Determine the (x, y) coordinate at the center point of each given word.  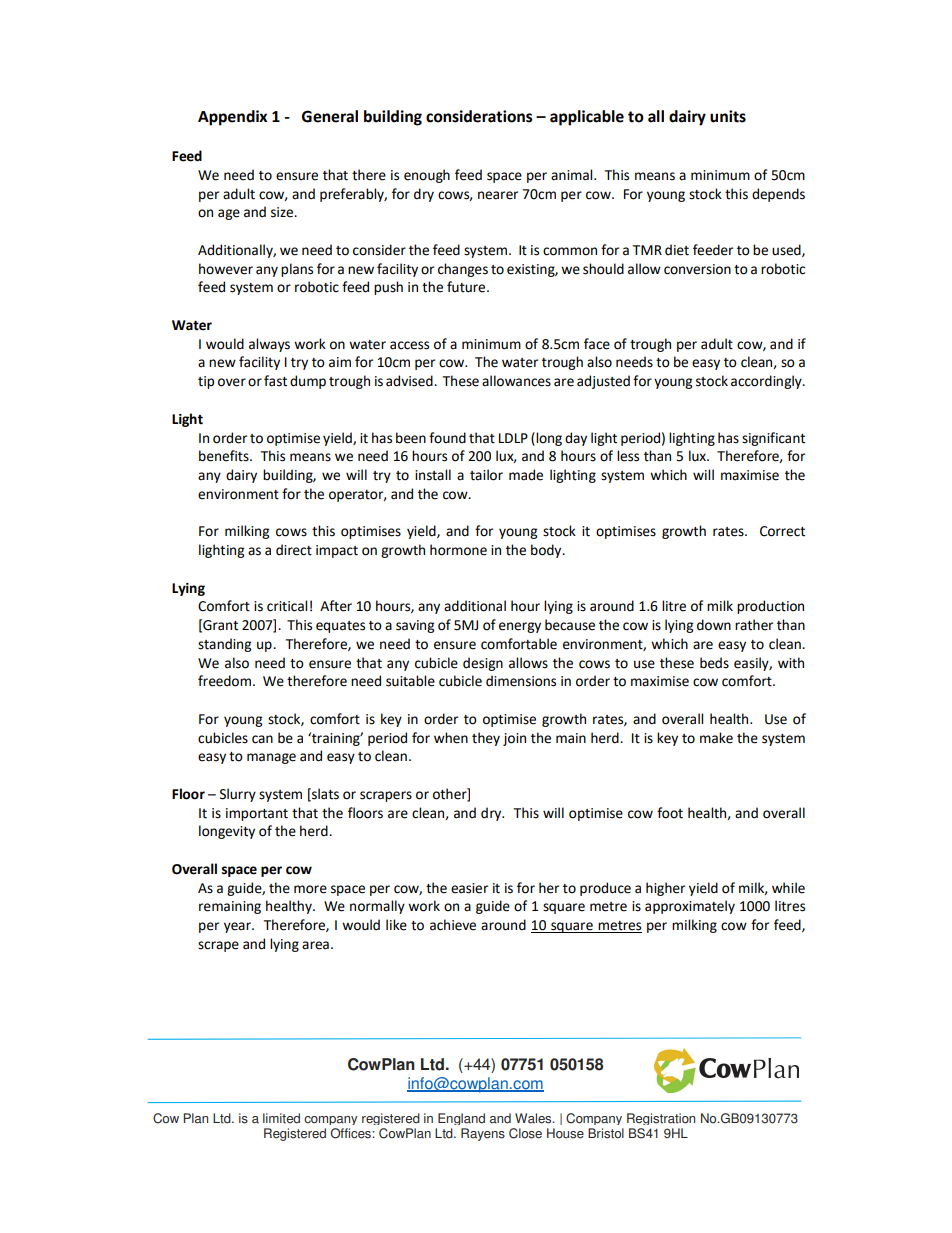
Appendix (232, 118)
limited (281, 1118)
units (728, 116)
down (714, 625)
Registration (661, 1119)
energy (520, 627)
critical (287, 606)
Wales (534, 1118)
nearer (498, 195)
